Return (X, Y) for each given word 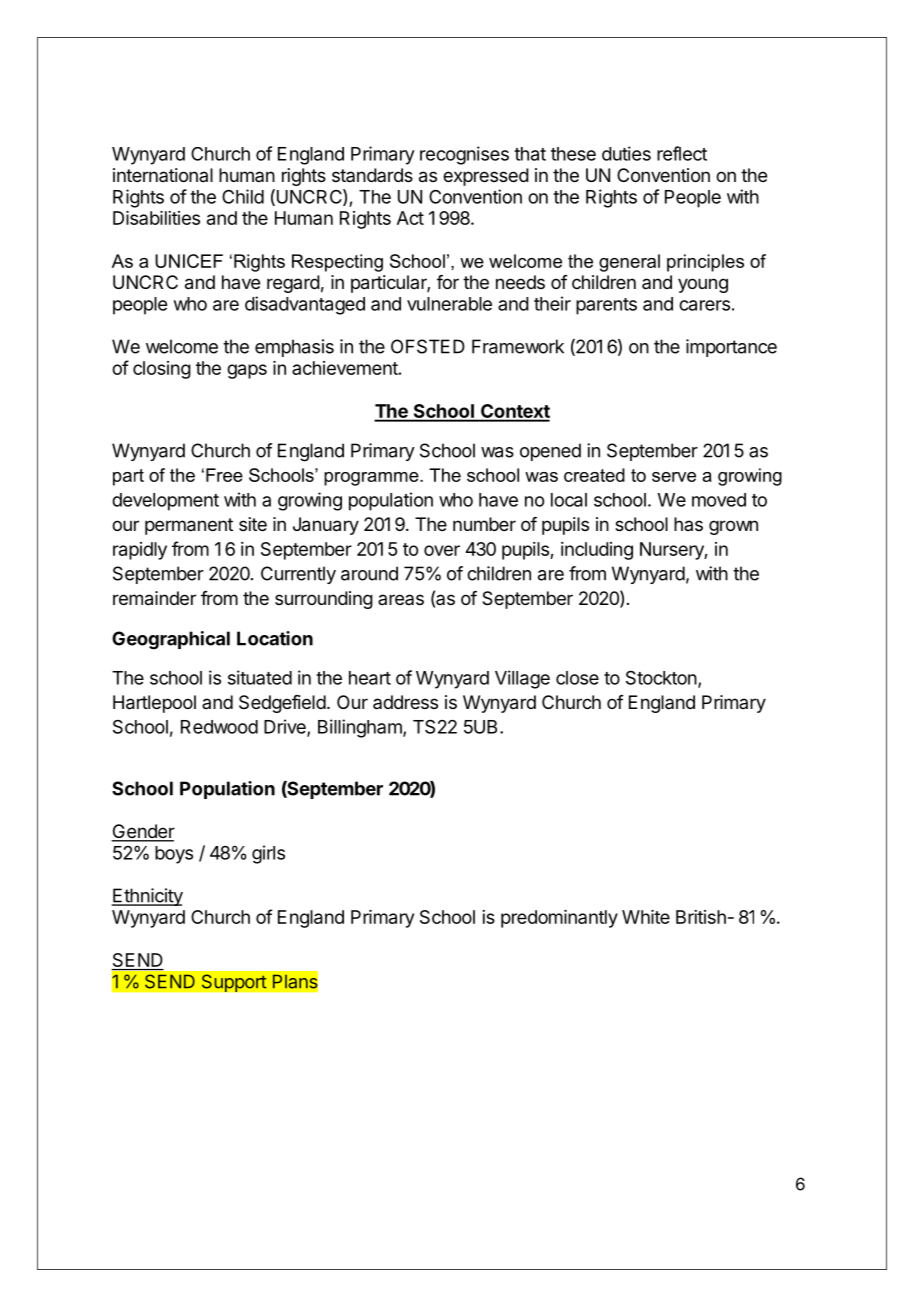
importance (731, 348)
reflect (682, 153)
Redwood (219, 727)
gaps (247, 371)
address (405, 702)
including (597, 551)
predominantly (559, 919)
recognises (464, 155)
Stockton (661, 678)
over (442, 550)
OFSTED (428, 346)
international (163, 175)
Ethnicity (147, 897)
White (646, 917)
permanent (189, 526)
